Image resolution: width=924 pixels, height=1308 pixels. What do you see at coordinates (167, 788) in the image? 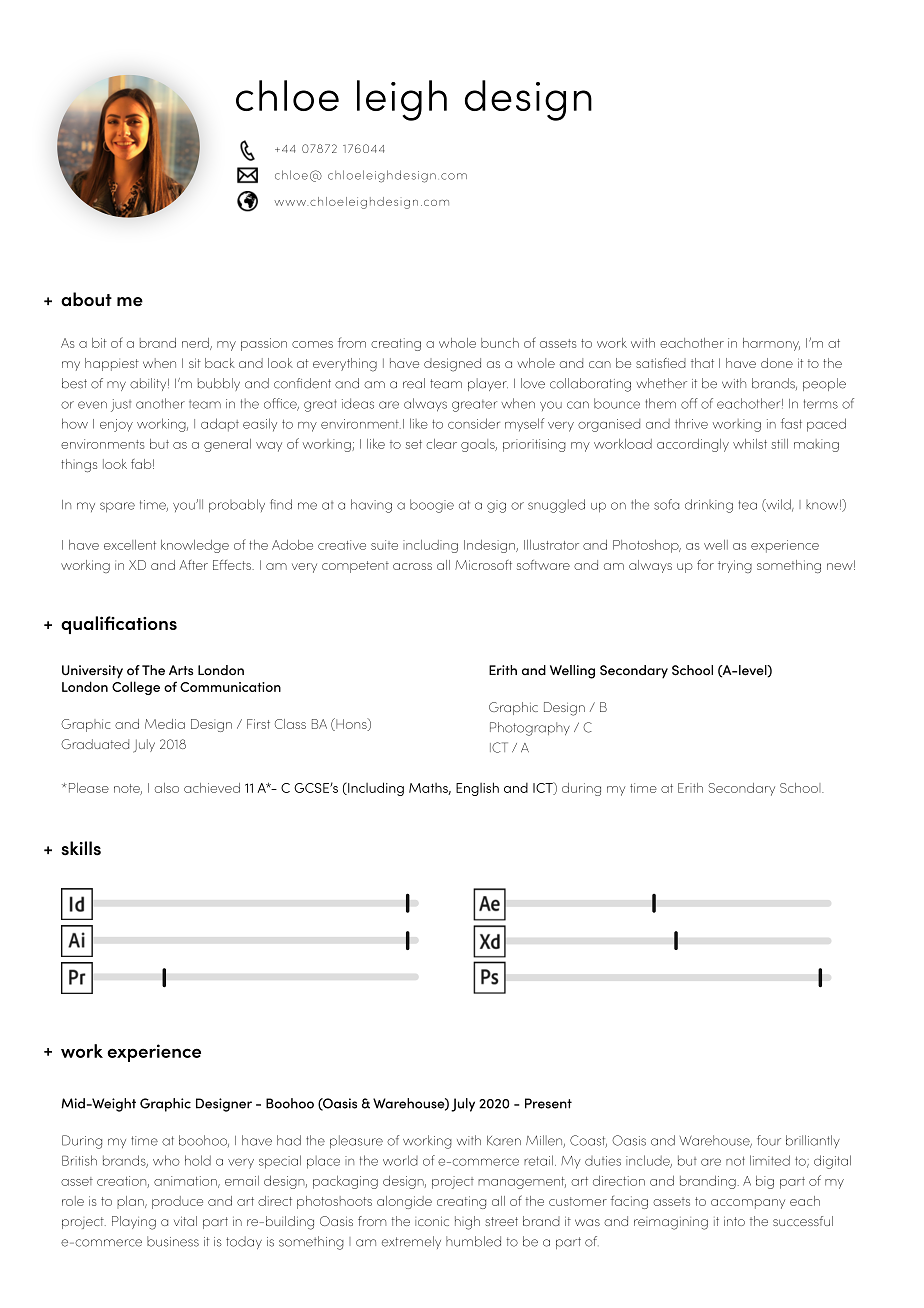
I see `also` at bounding box center [167, 788].
